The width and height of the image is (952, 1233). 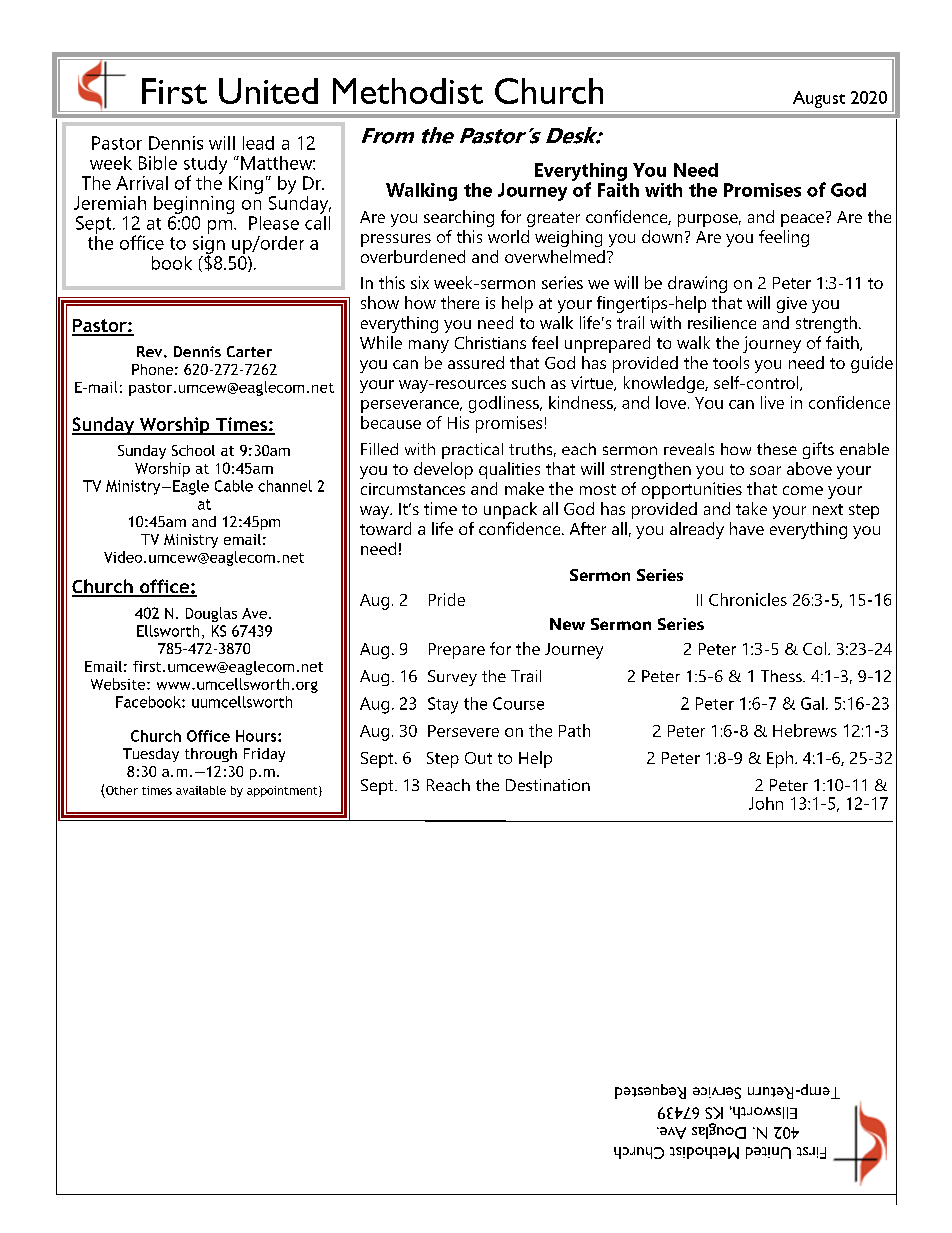 What do you see at coordinates (478, 758) in the image?
I see `Out` at bounding box center [478, 758].
